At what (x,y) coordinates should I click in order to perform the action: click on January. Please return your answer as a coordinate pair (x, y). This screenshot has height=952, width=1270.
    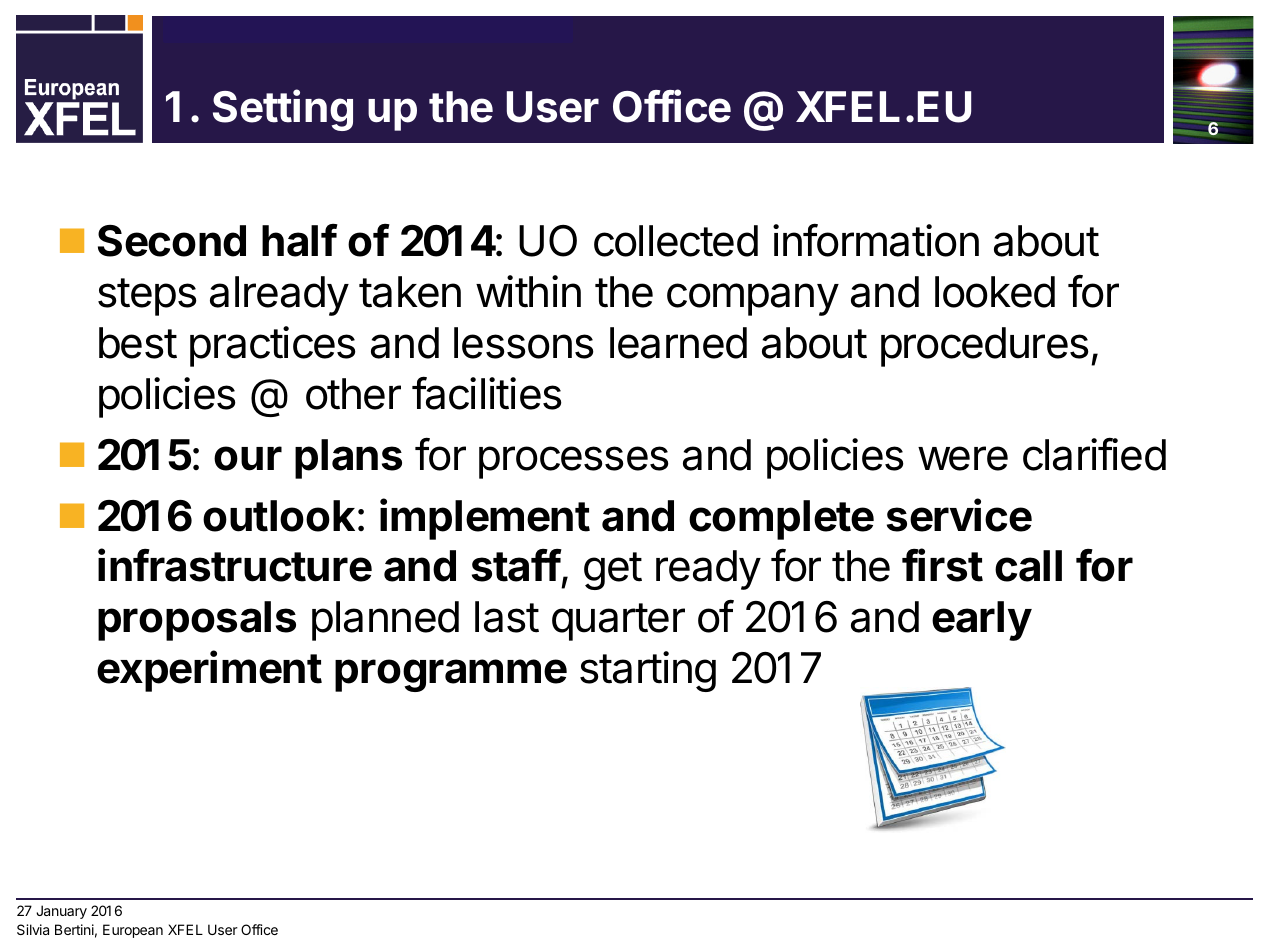
    Looking at the image, I should click on (61, 912).
